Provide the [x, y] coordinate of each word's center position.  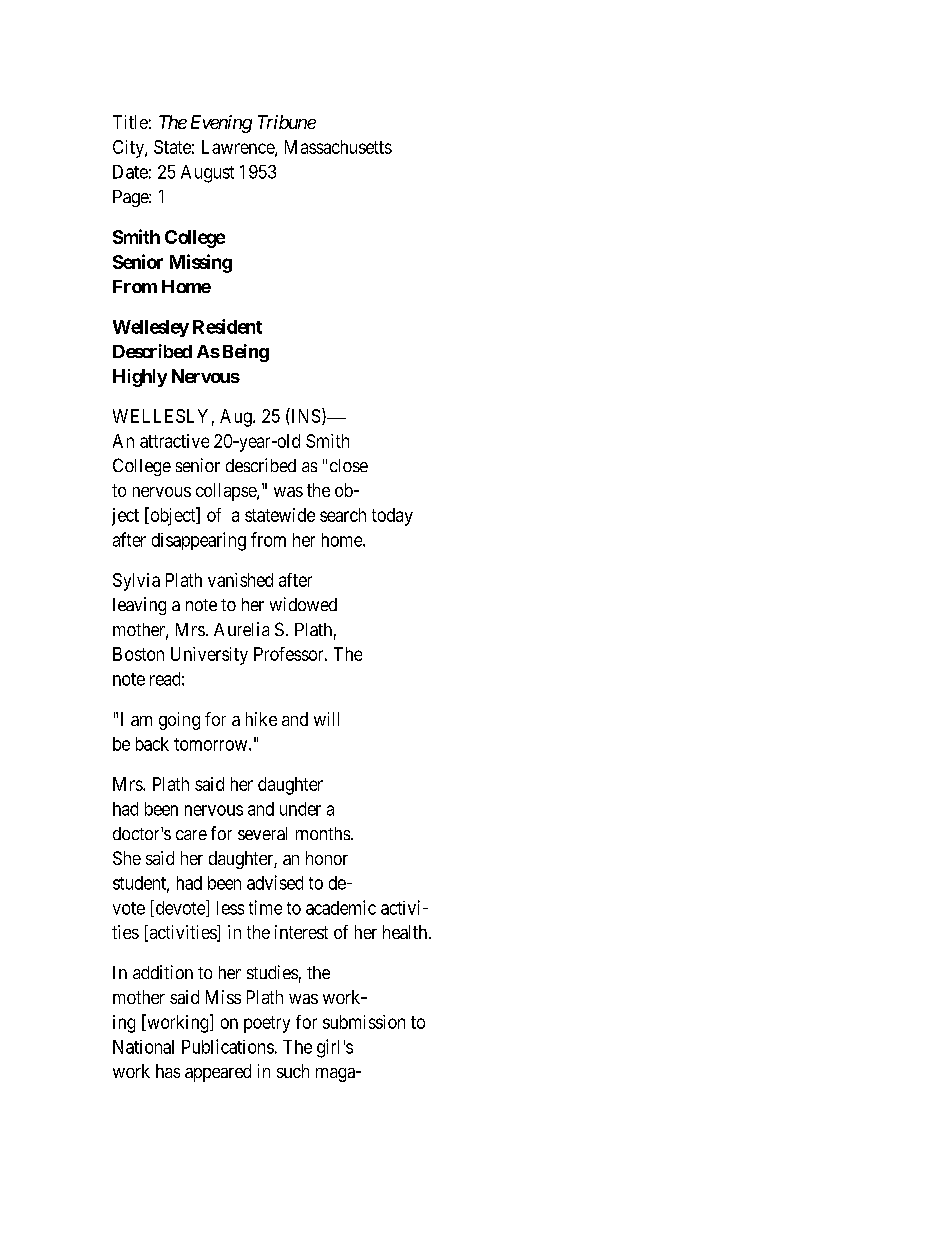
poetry [267, 1024]
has [168, 1071]
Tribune [287, 122]
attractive [174, 441]
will [326, 719]
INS [304, 415]
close [349, 465]
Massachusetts [338, 147]
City [129, 149]
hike [261, 719]
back [152, 744]
